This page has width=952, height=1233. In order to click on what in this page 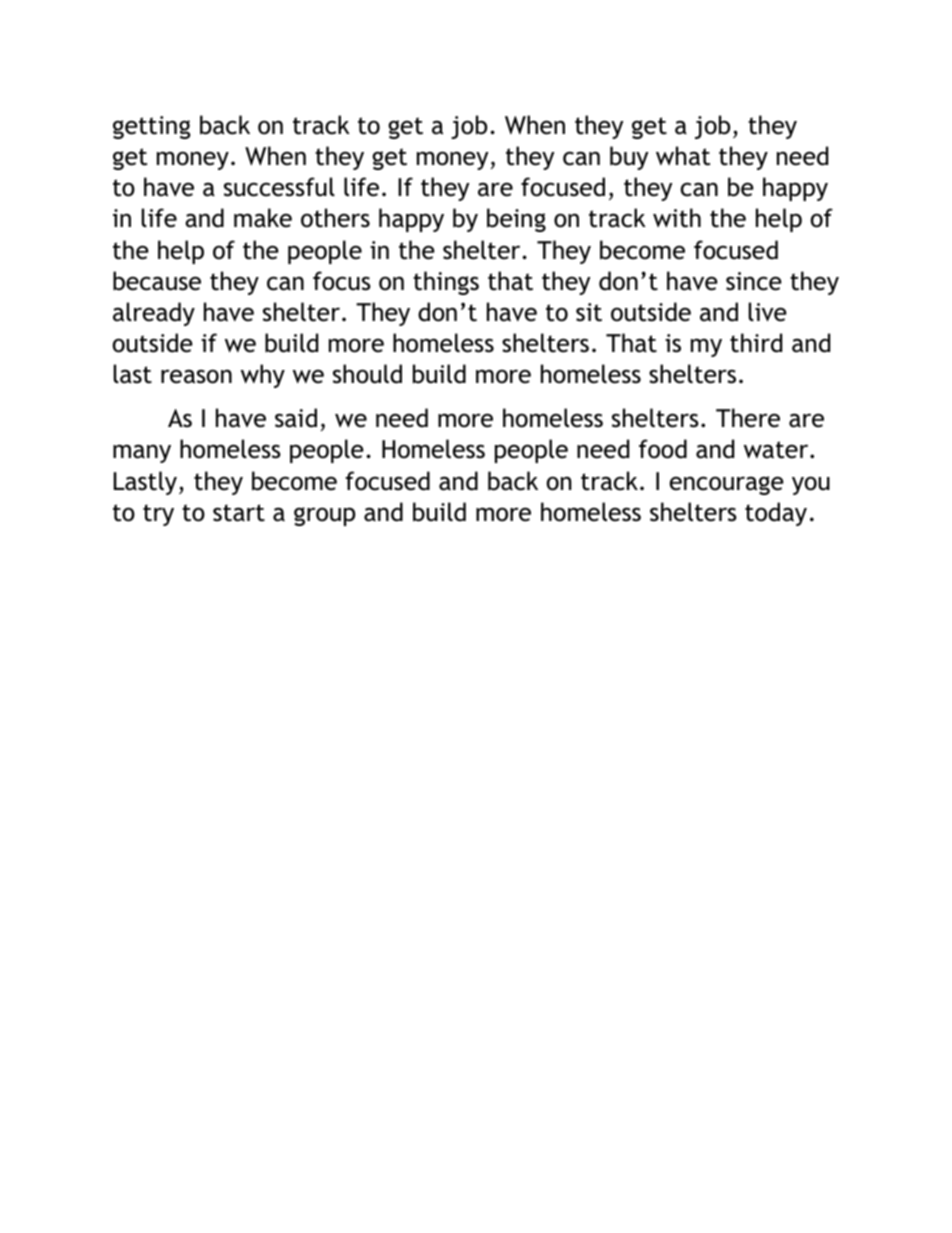, I will do `click(683, 156)`.
